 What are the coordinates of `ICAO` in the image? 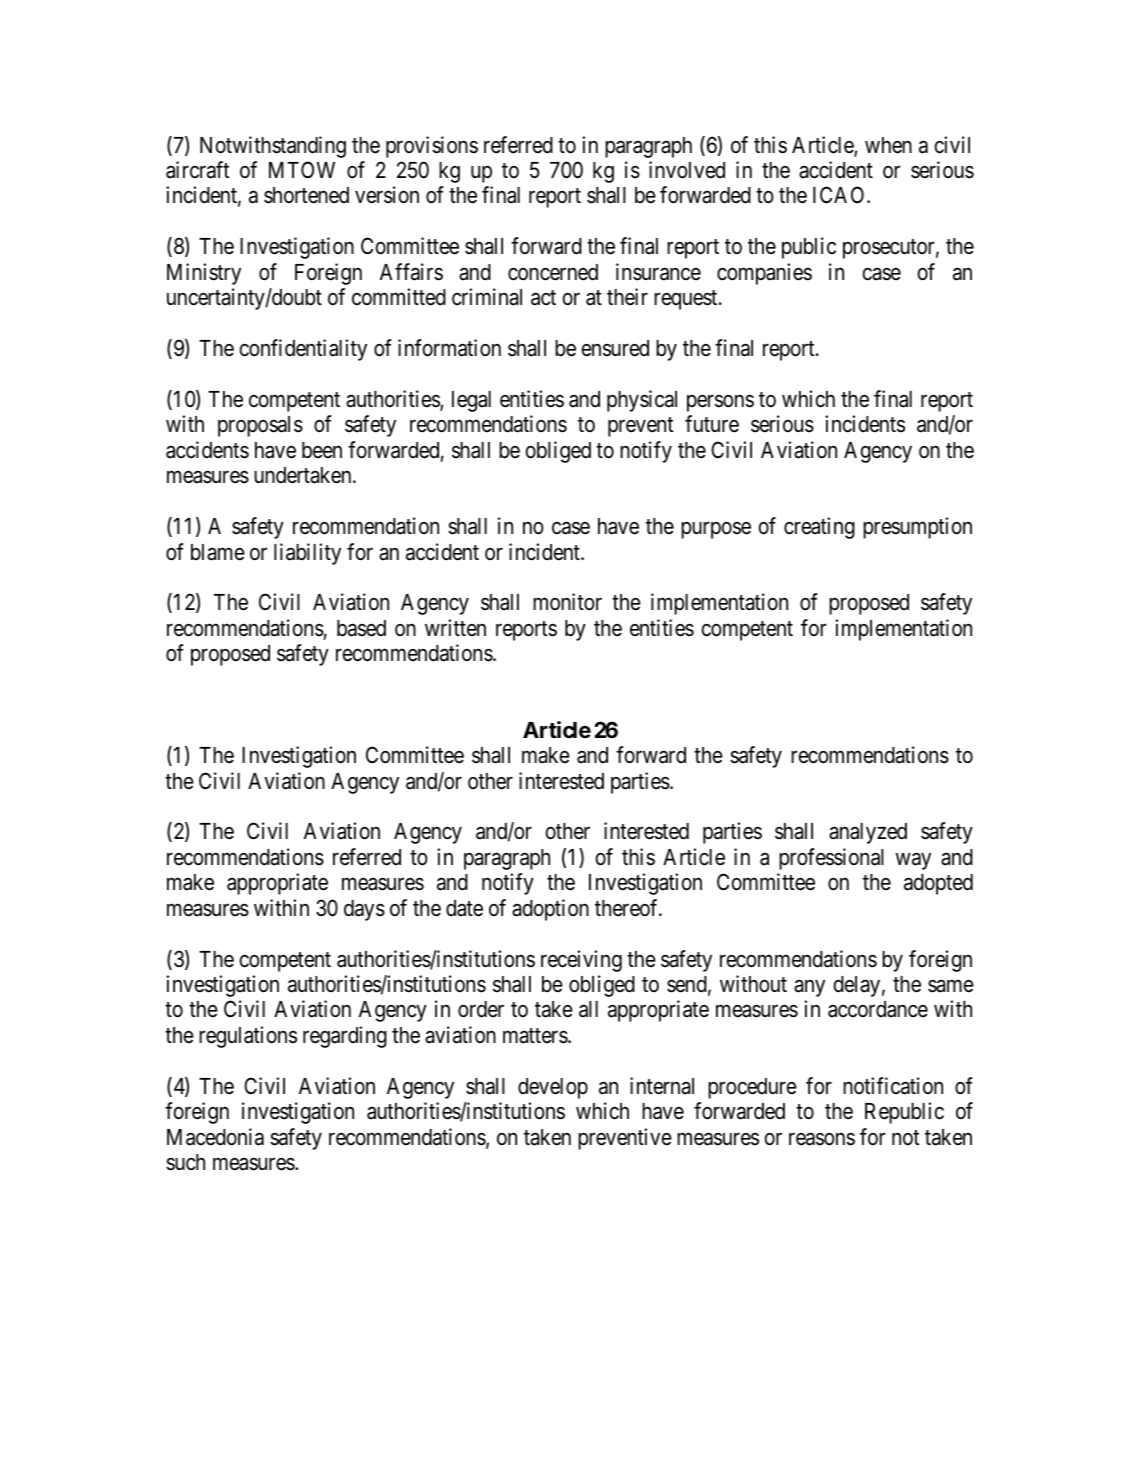 It's located at (840, 195).
